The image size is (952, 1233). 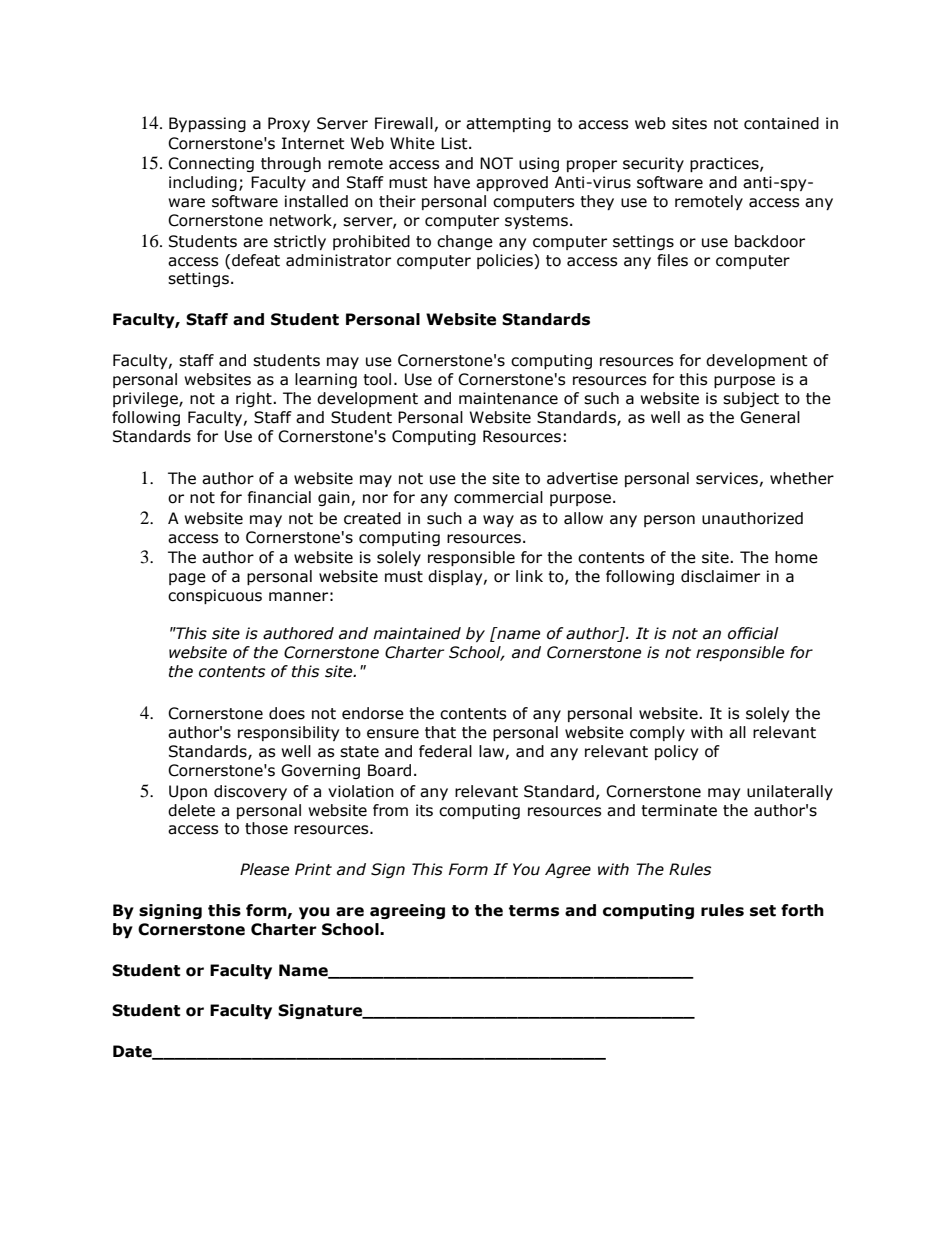 I want to click on Please, so click(x=264, y=869).
